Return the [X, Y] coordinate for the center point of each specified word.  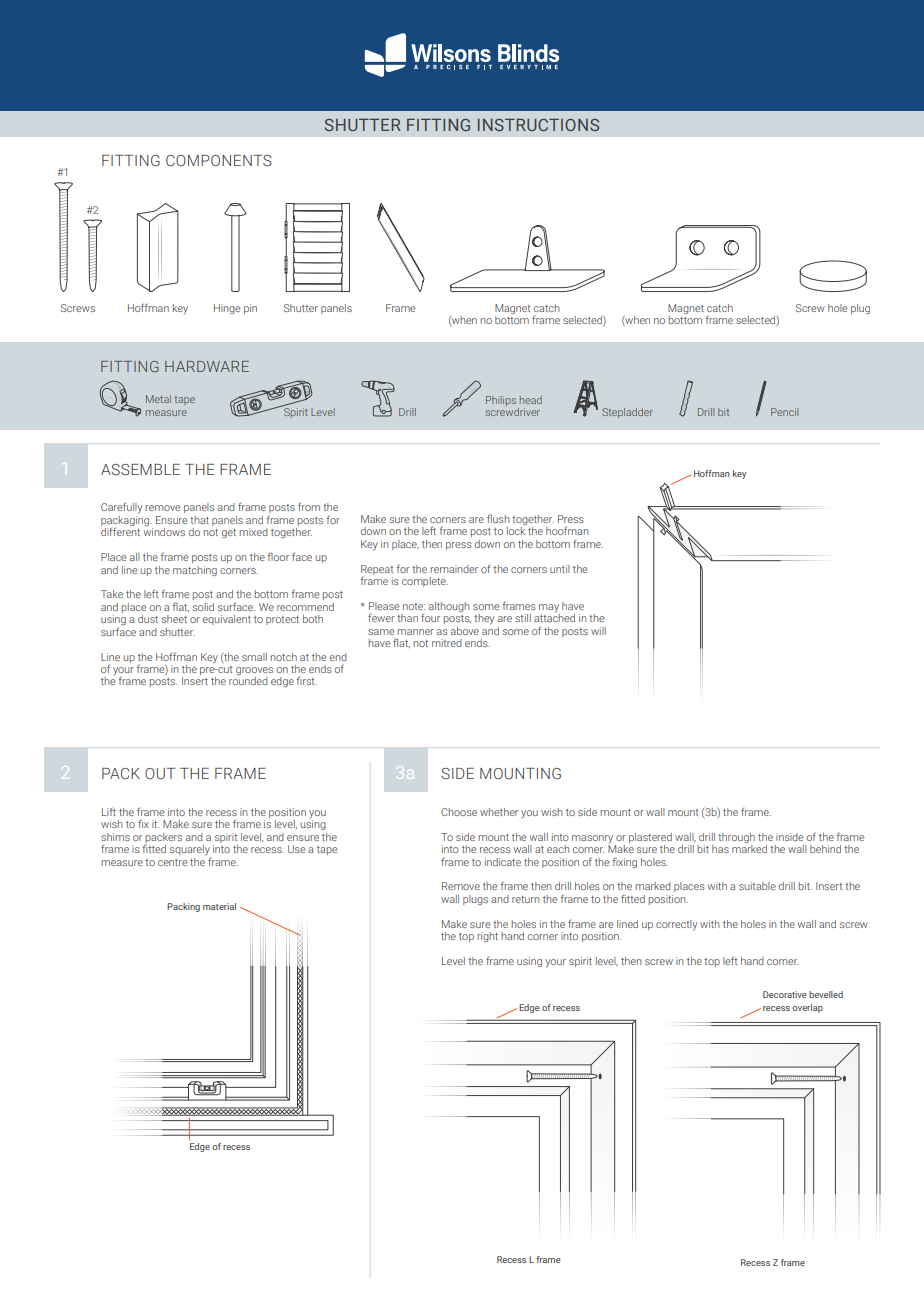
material [219, 906]
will [598, 631]
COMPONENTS [219, 161]
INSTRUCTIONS [538, 124]
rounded [248, 681]
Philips [501, 401]
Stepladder [627, 413]
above [465, 631]
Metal [158, 399]
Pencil [784, 412]
